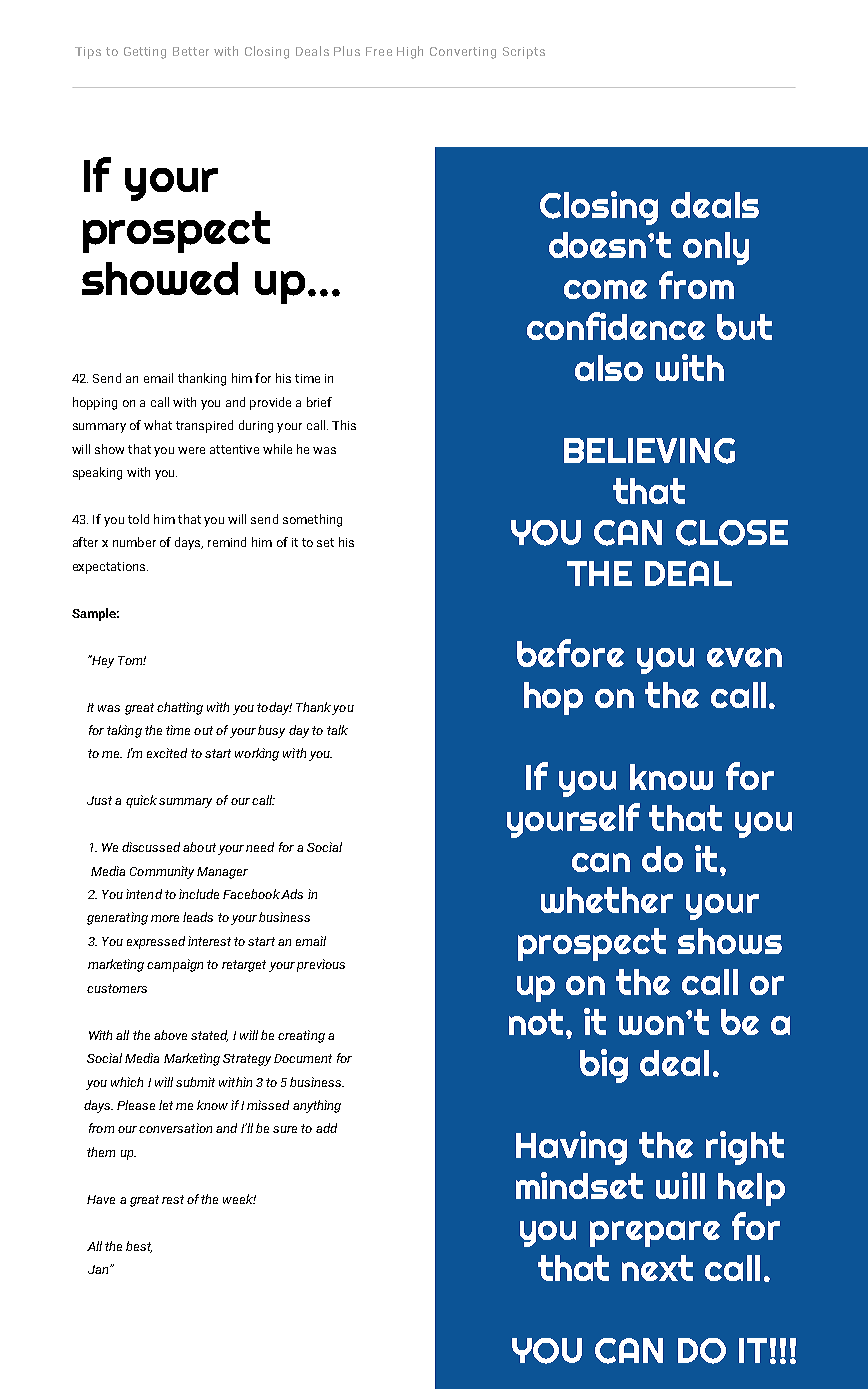  Describe the element at coordinates (607, 900) in the page. I see `whether` at that location.
